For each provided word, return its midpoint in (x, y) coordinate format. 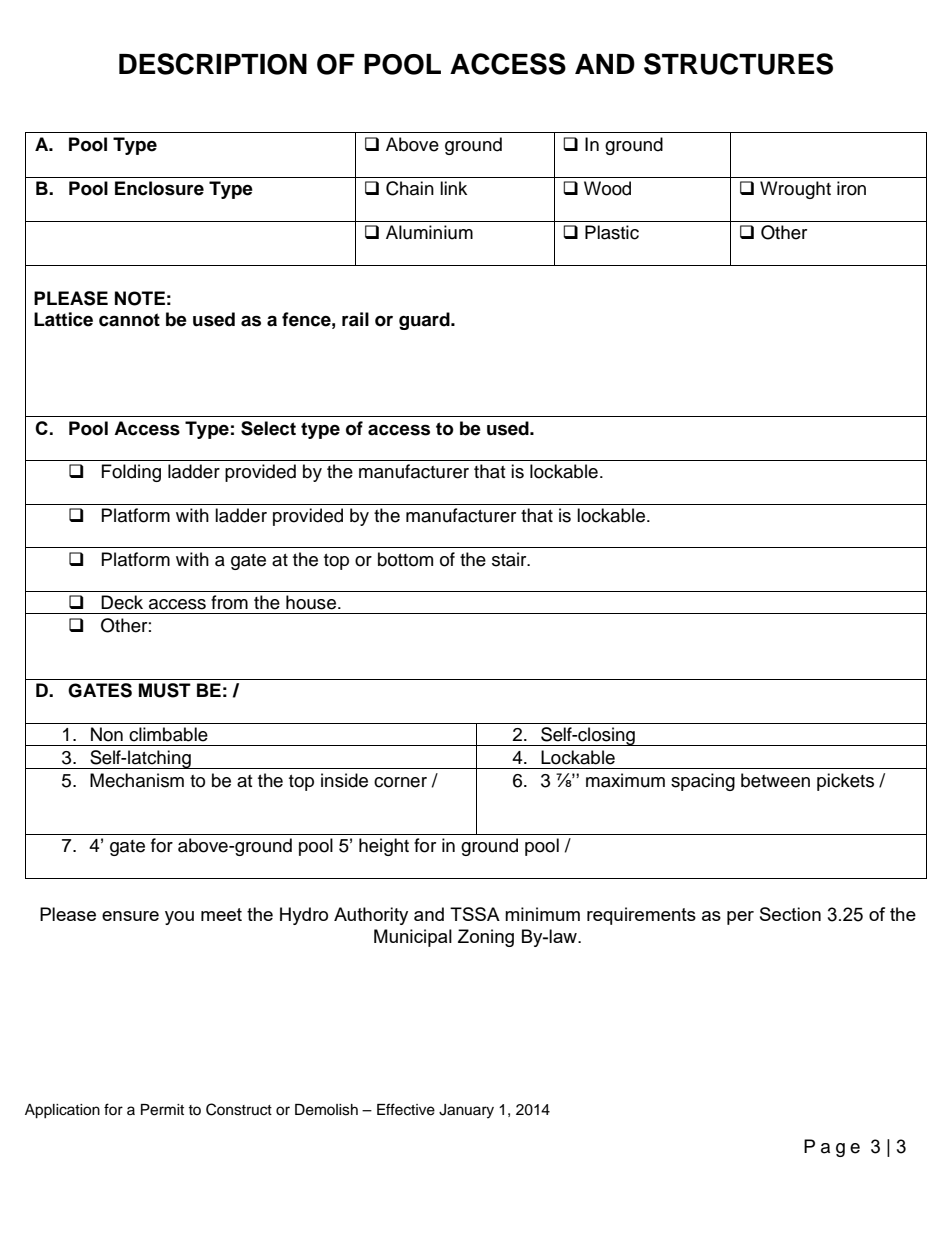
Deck (122, 602)
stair (510, 559)
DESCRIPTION (213, 64)
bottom (405, 559)
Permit (162, 1110)
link (453, 188)
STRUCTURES (738, 64)
